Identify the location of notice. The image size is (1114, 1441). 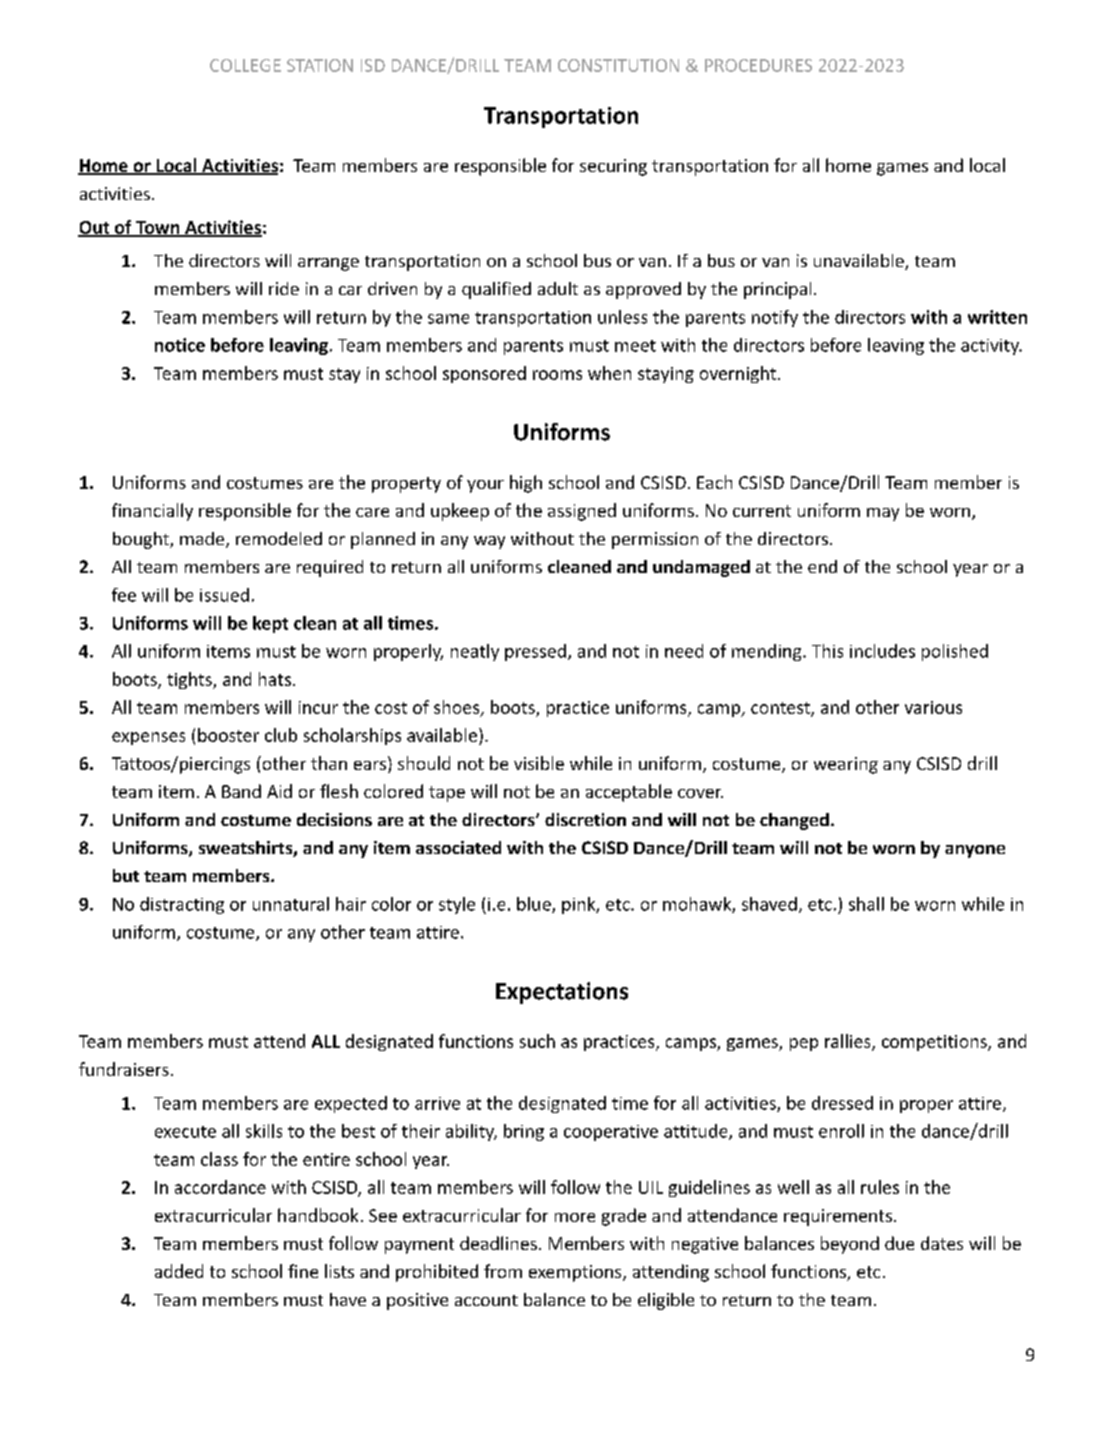
(180, 345).
